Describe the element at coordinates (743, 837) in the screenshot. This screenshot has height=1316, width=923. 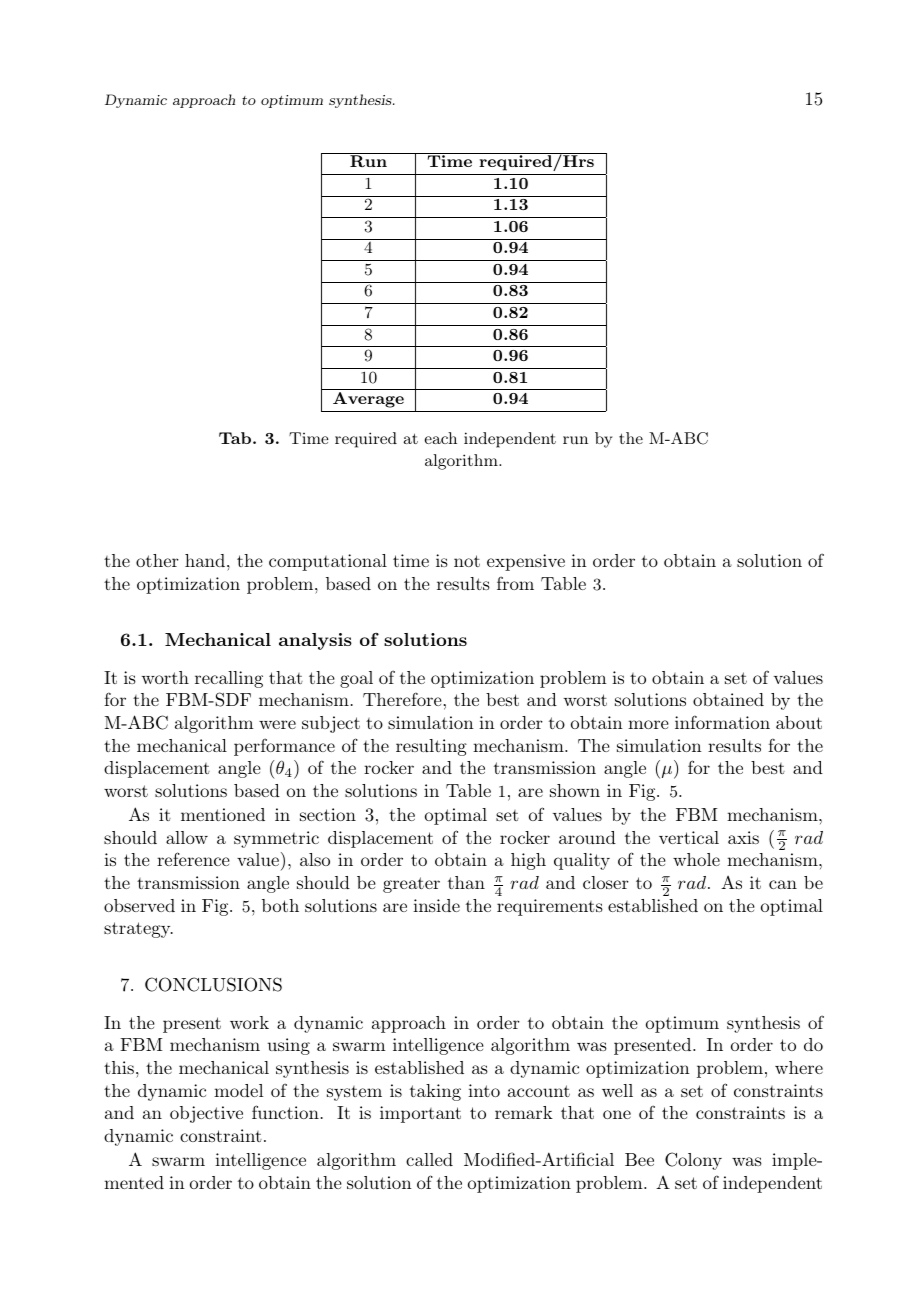
I see `axis` at that location.
